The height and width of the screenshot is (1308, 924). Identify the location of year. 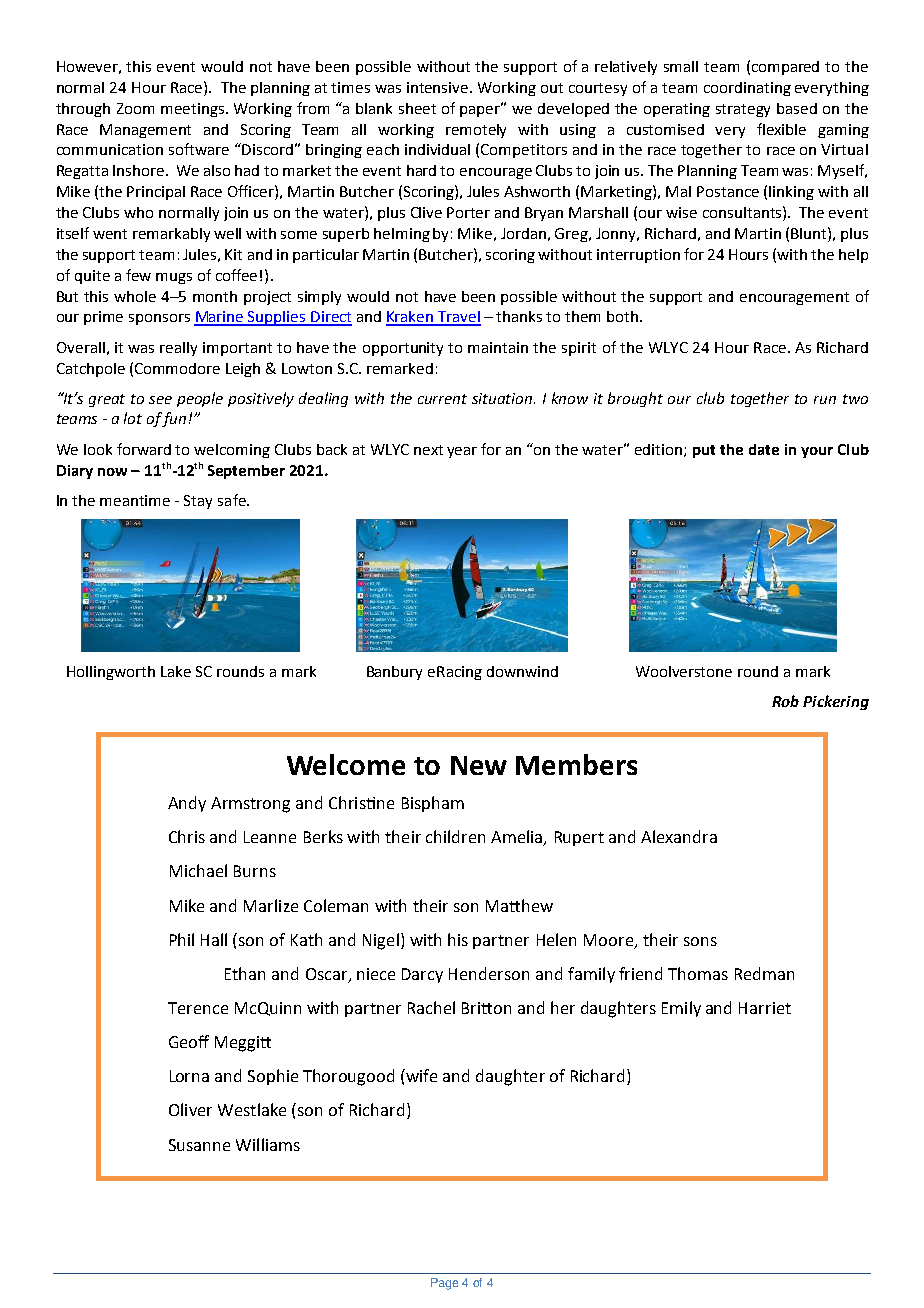
(462, 452).
